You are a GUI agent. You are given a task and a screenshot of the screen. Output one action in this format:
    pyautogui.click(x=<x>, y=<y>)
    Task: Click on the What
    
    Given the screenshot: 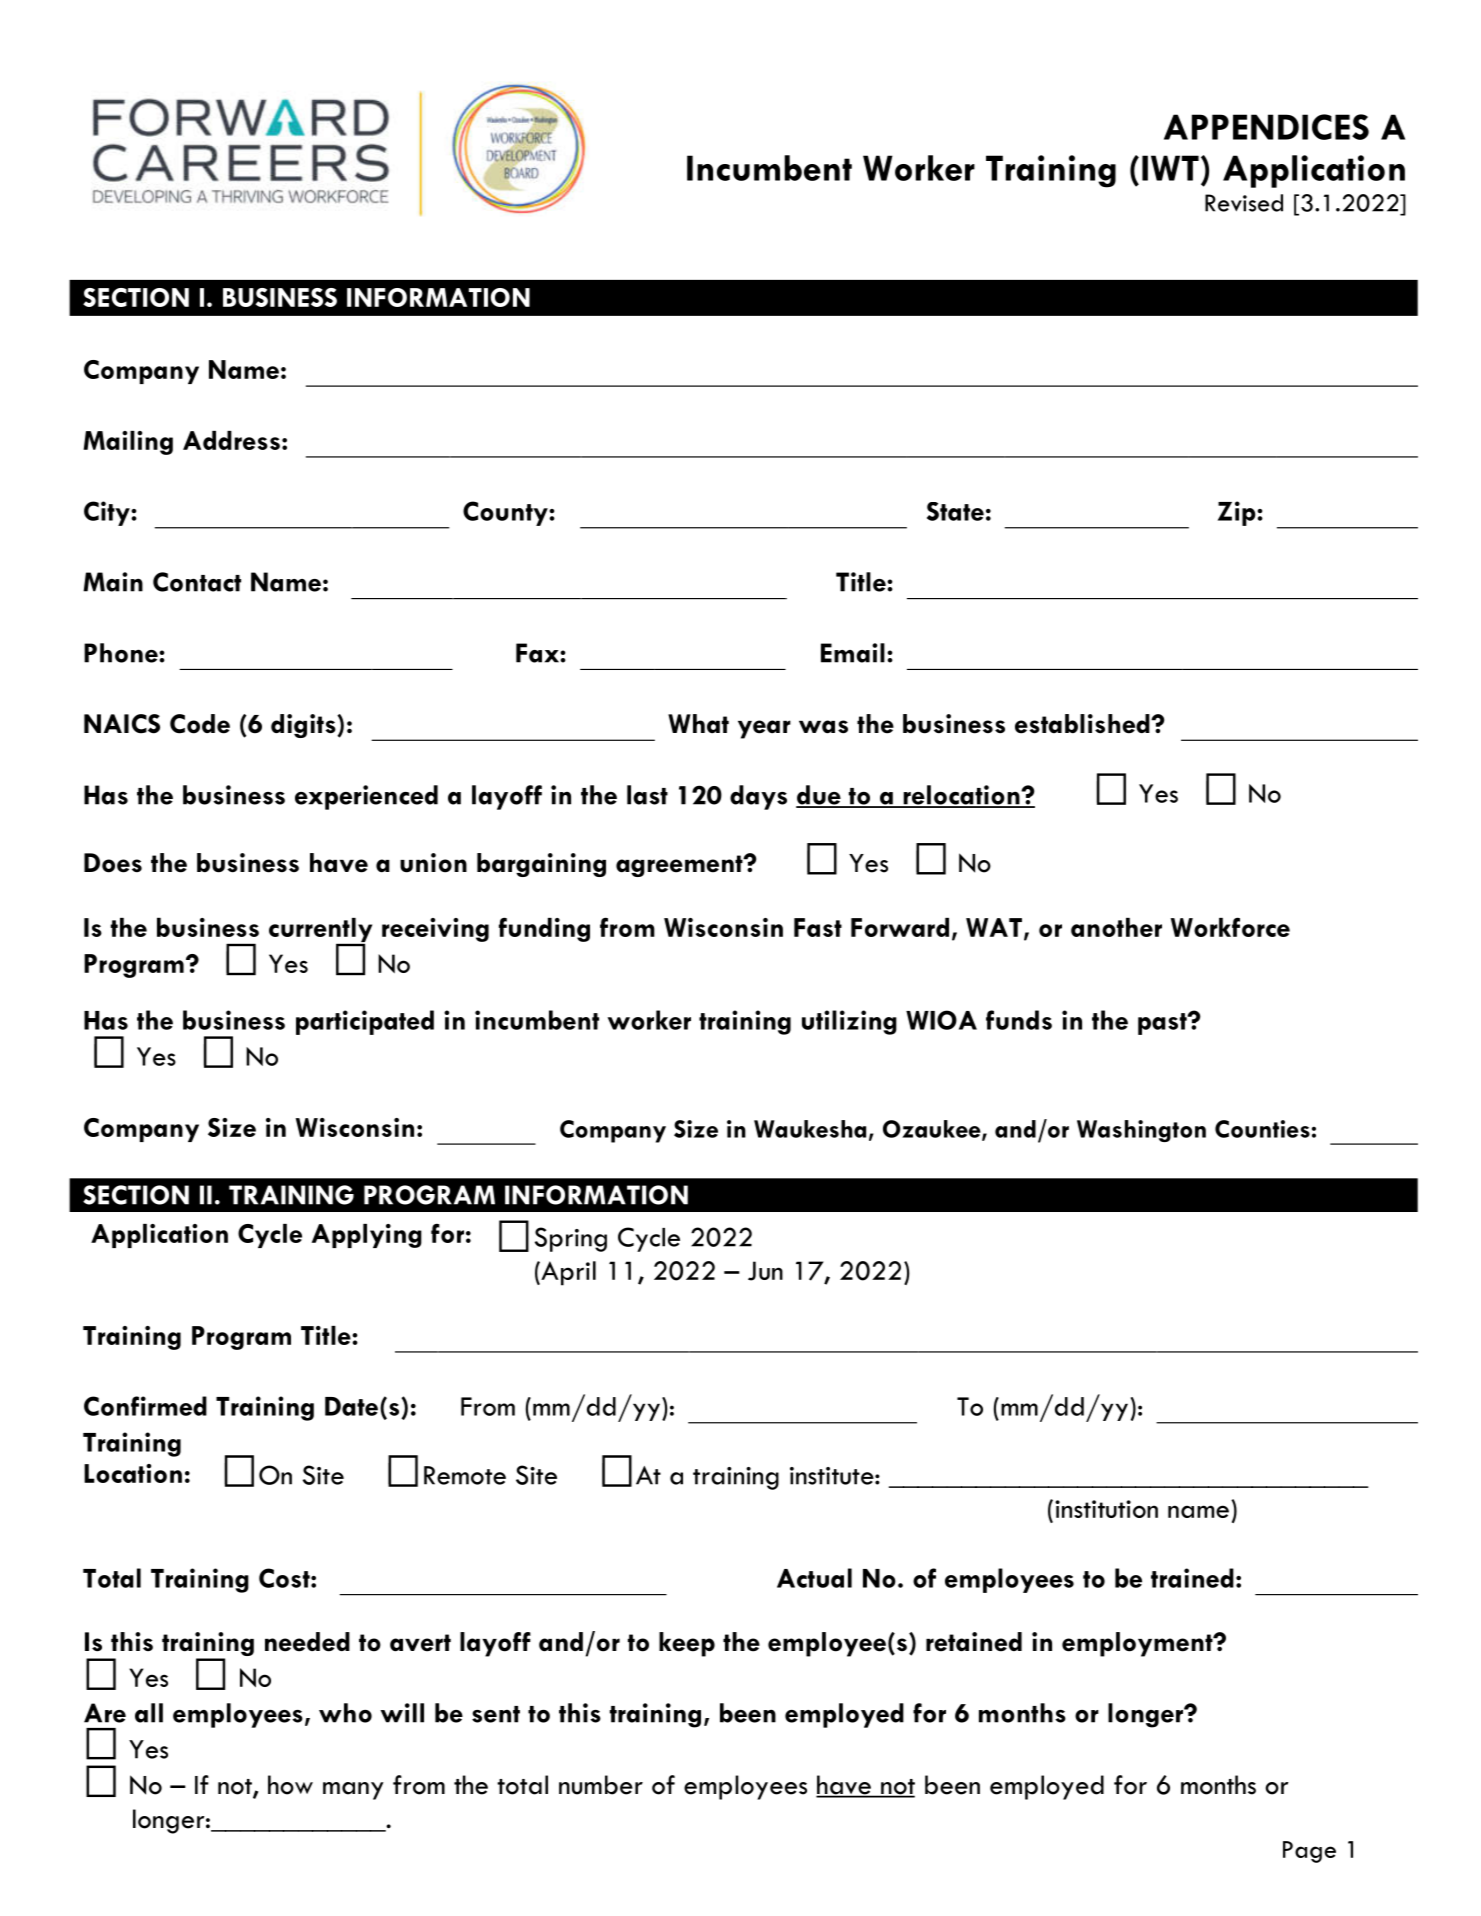 What is the action you would take?
    pyautogui.click(x=698, y=724)
